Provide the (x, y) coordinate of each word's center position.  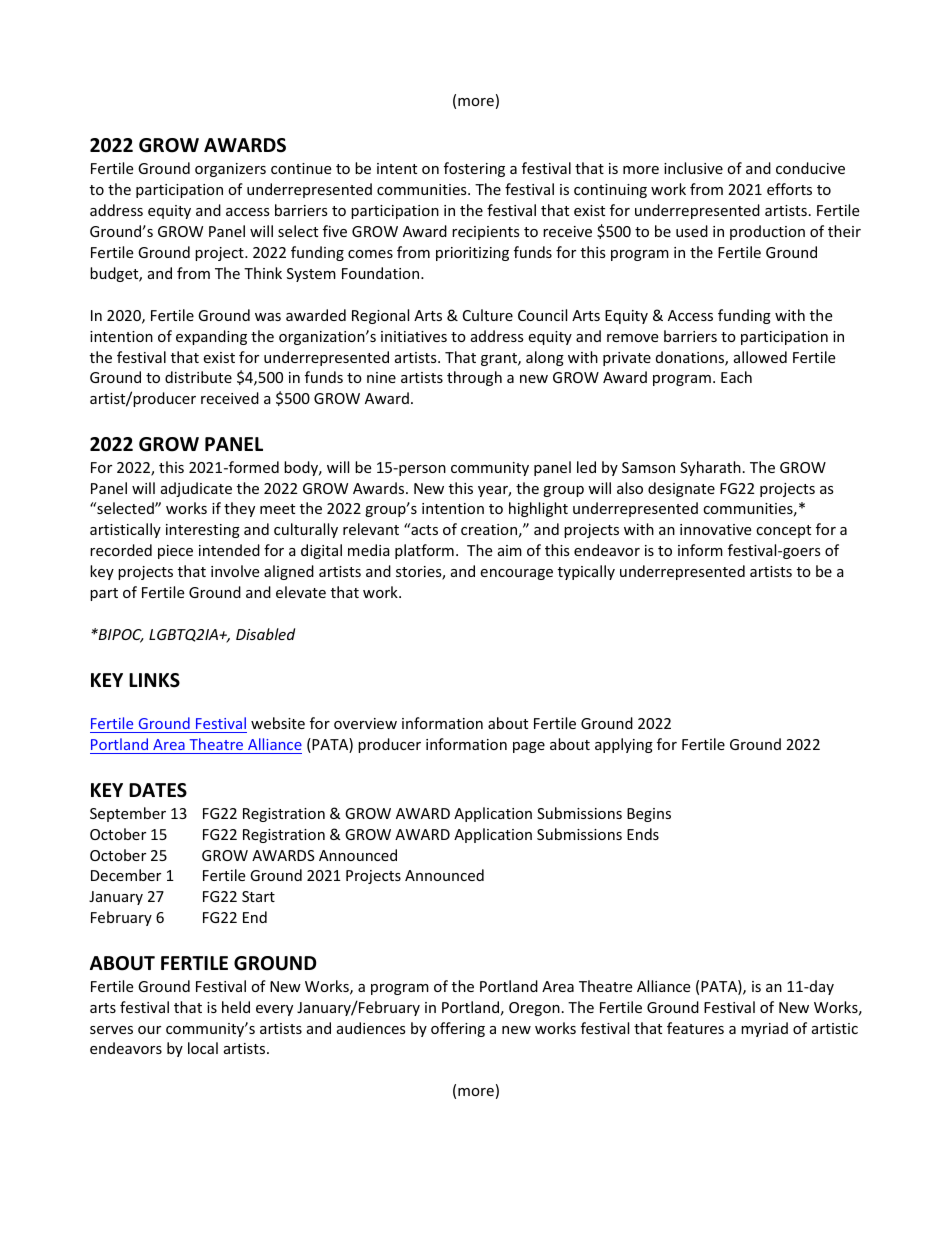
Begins (649, 815)
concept (783, 531)
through (474, 378)
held (236, 1007)
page (529, 747)
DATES (158, 790)
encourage (516, 574)
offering (458, 1029)
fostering (474, 169)
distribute (198, 377)
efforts (789, 189)
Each (736, 377)
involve (235, 571)
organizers (230, 170)
